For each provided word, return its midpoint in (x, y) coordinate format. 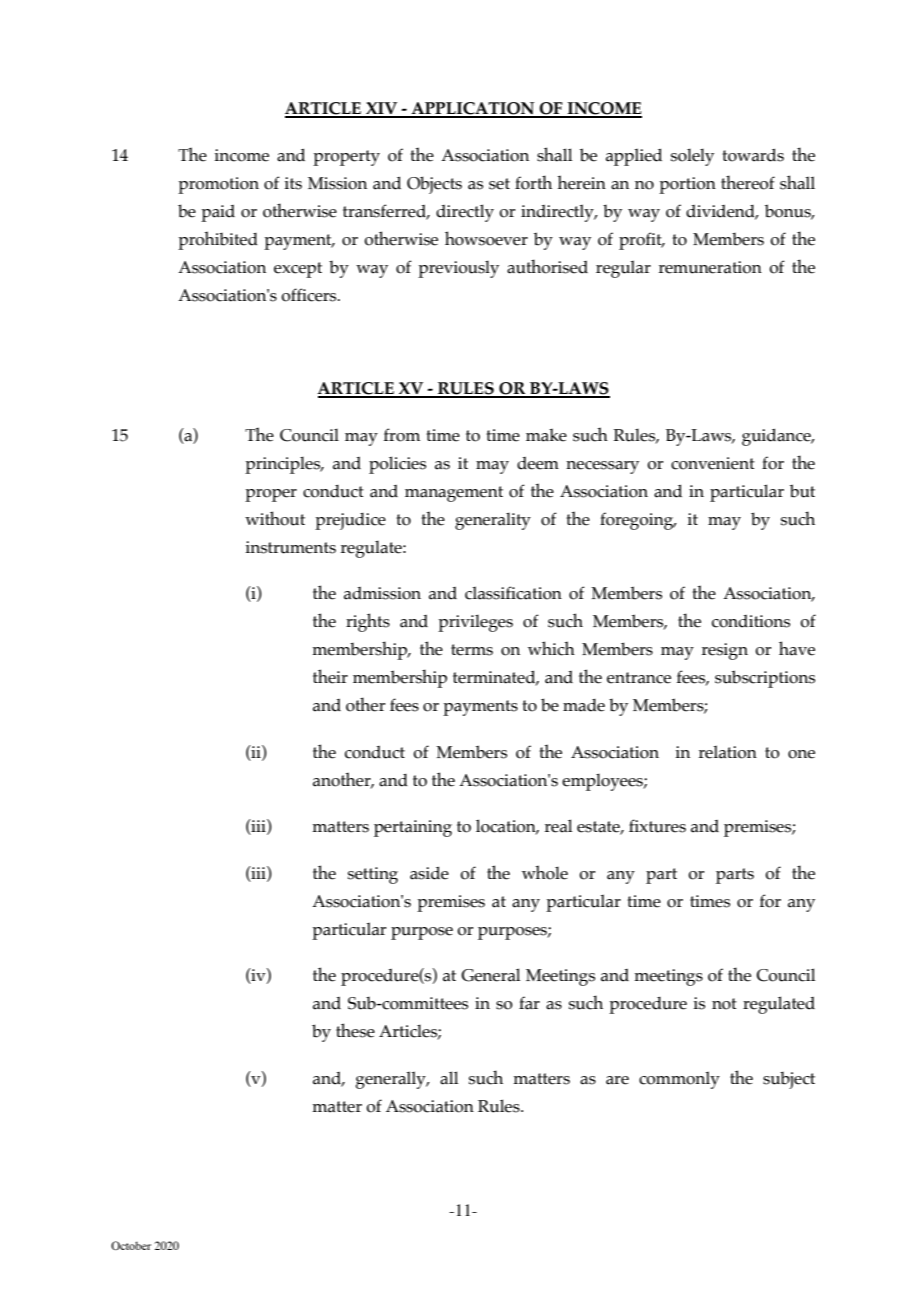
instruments (290, 547)
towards (753, 155)
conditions (751, 621)
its (293, 183)
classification (513, 593)
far (529, 1003)
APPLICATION (473, 109)
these (355, 1030)
